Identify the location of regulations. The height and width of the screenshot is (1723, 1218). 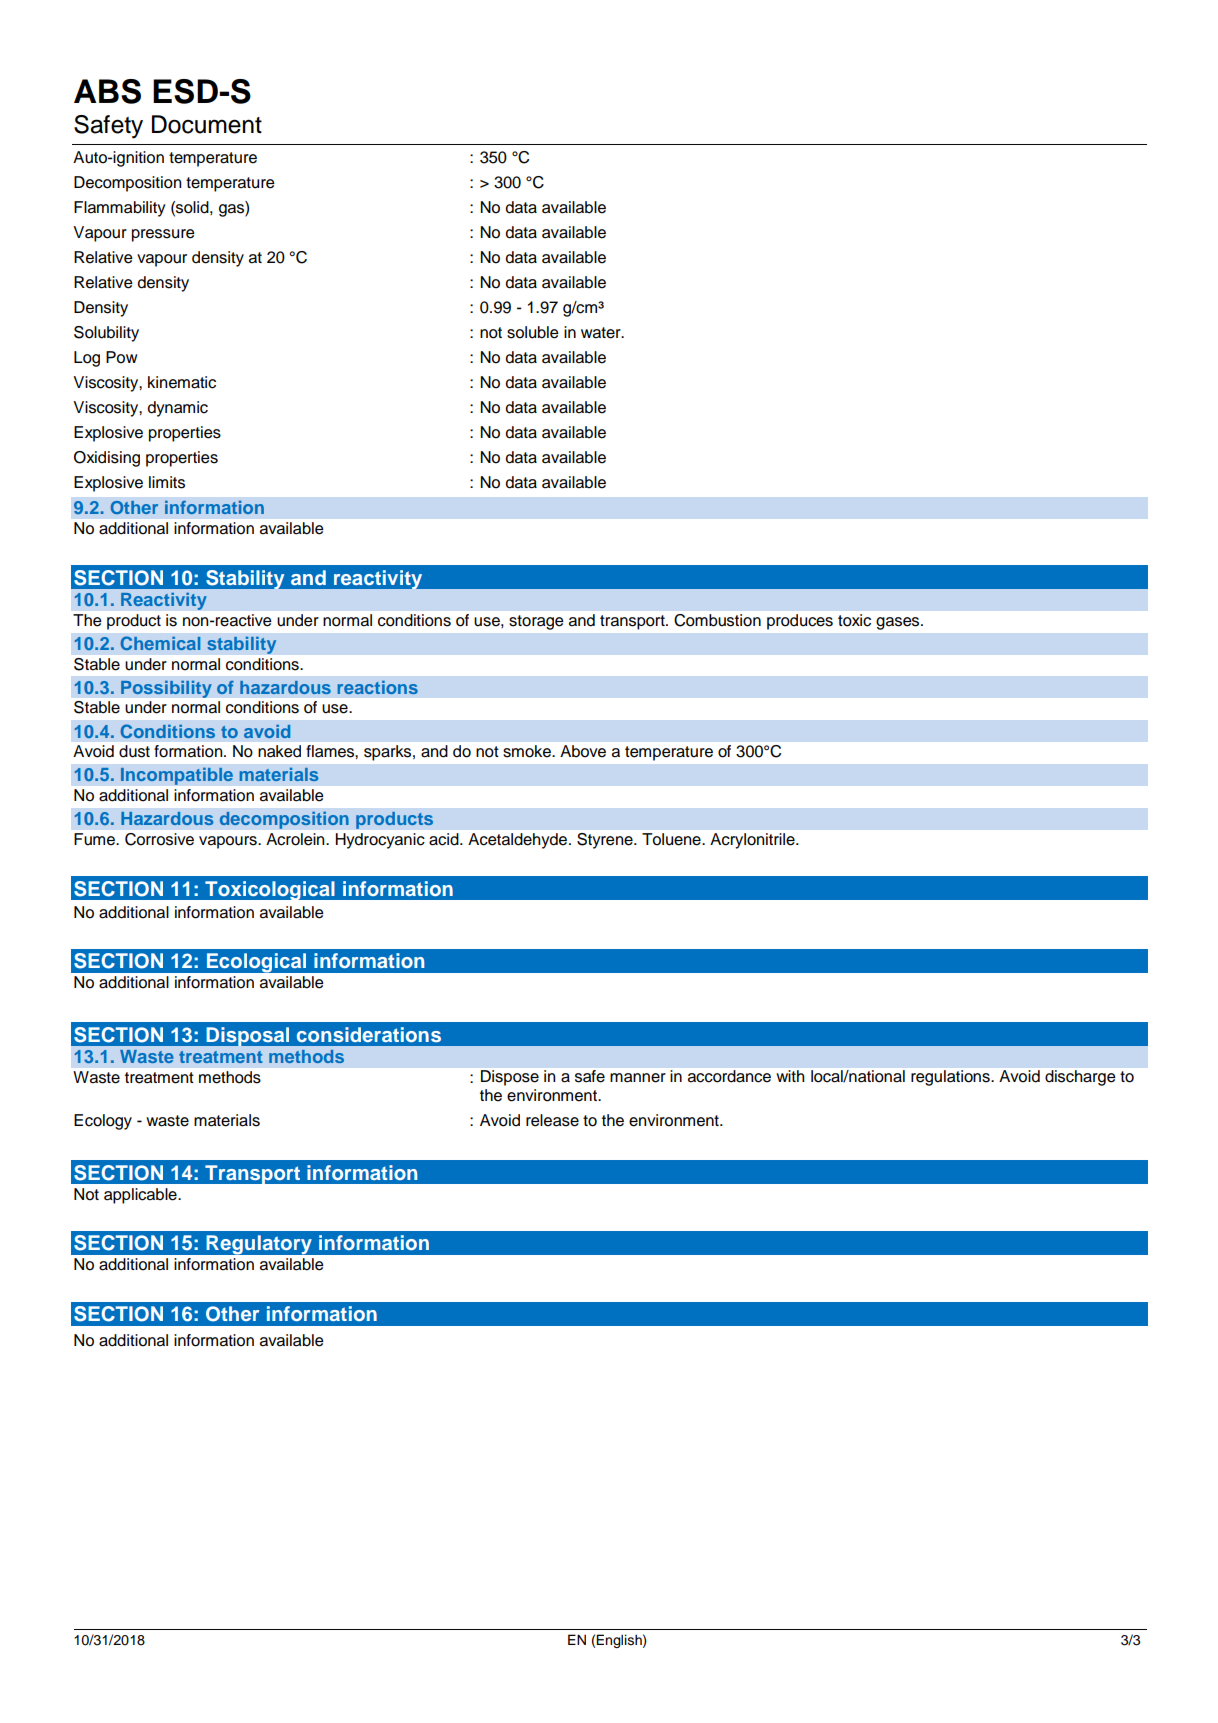
(951, 1078).
